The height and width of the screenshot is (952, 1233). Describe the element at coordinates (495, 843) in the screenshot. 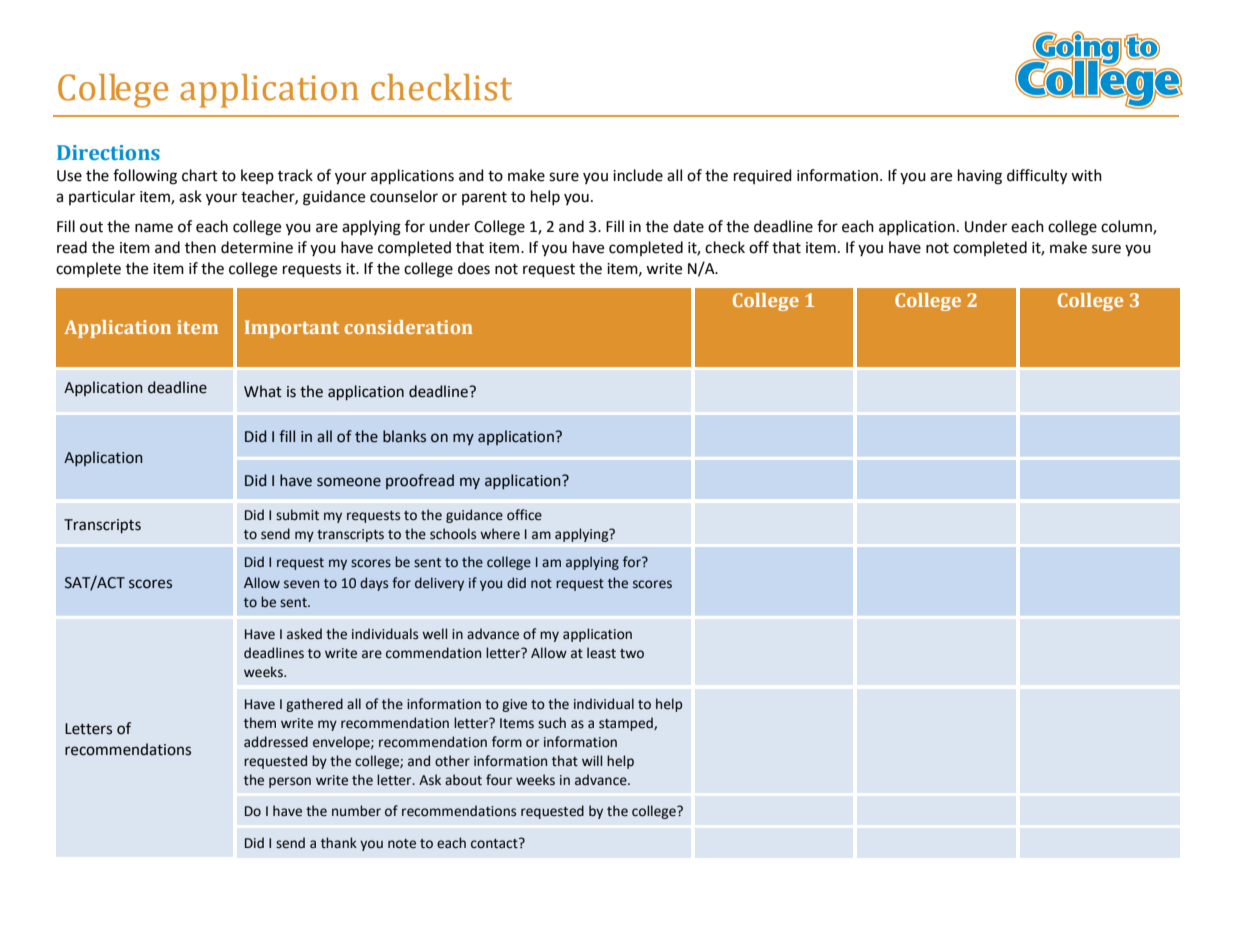

I see `contact` at that location.
